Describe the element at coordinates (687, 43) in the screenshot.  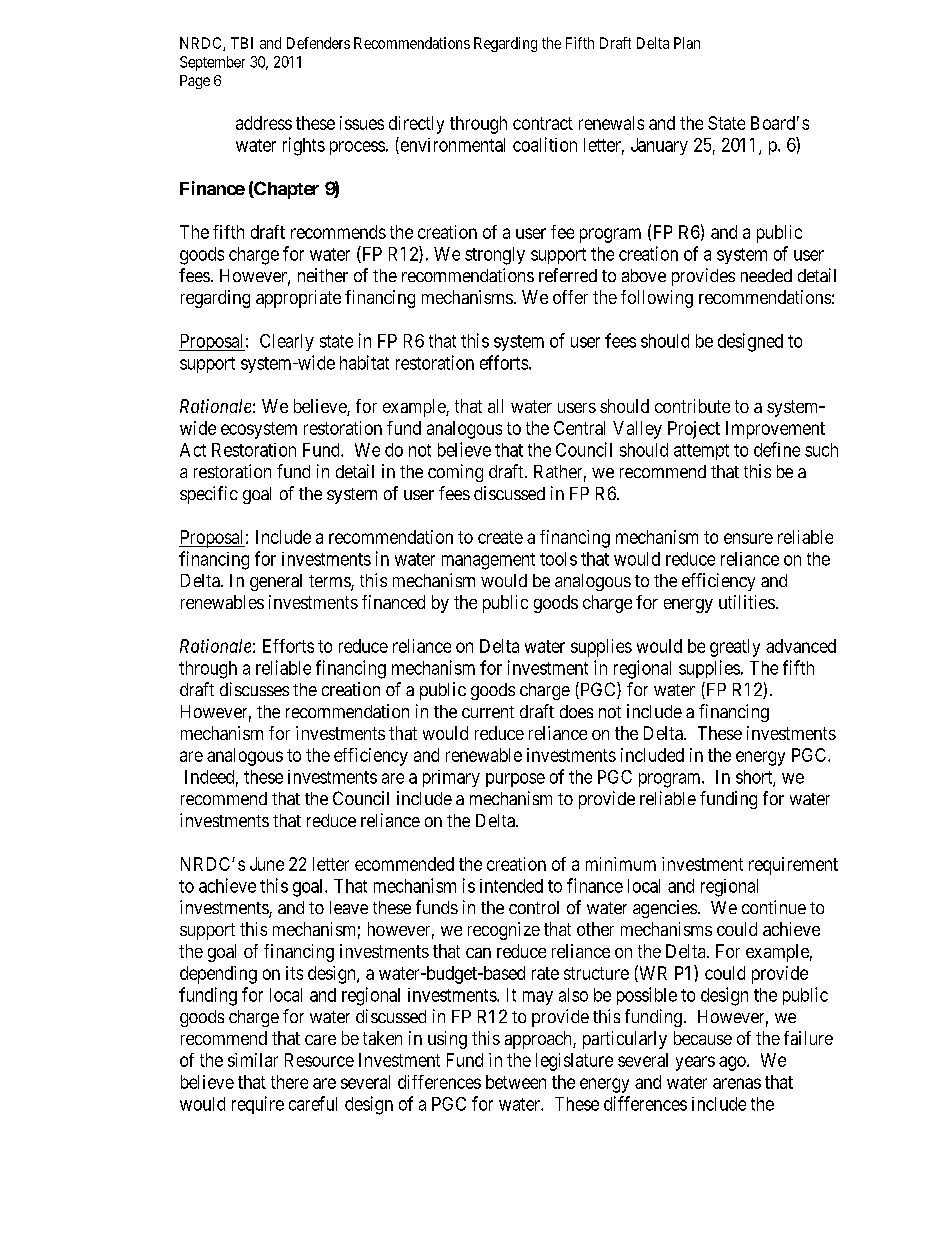
I see `Plan` at that location.
